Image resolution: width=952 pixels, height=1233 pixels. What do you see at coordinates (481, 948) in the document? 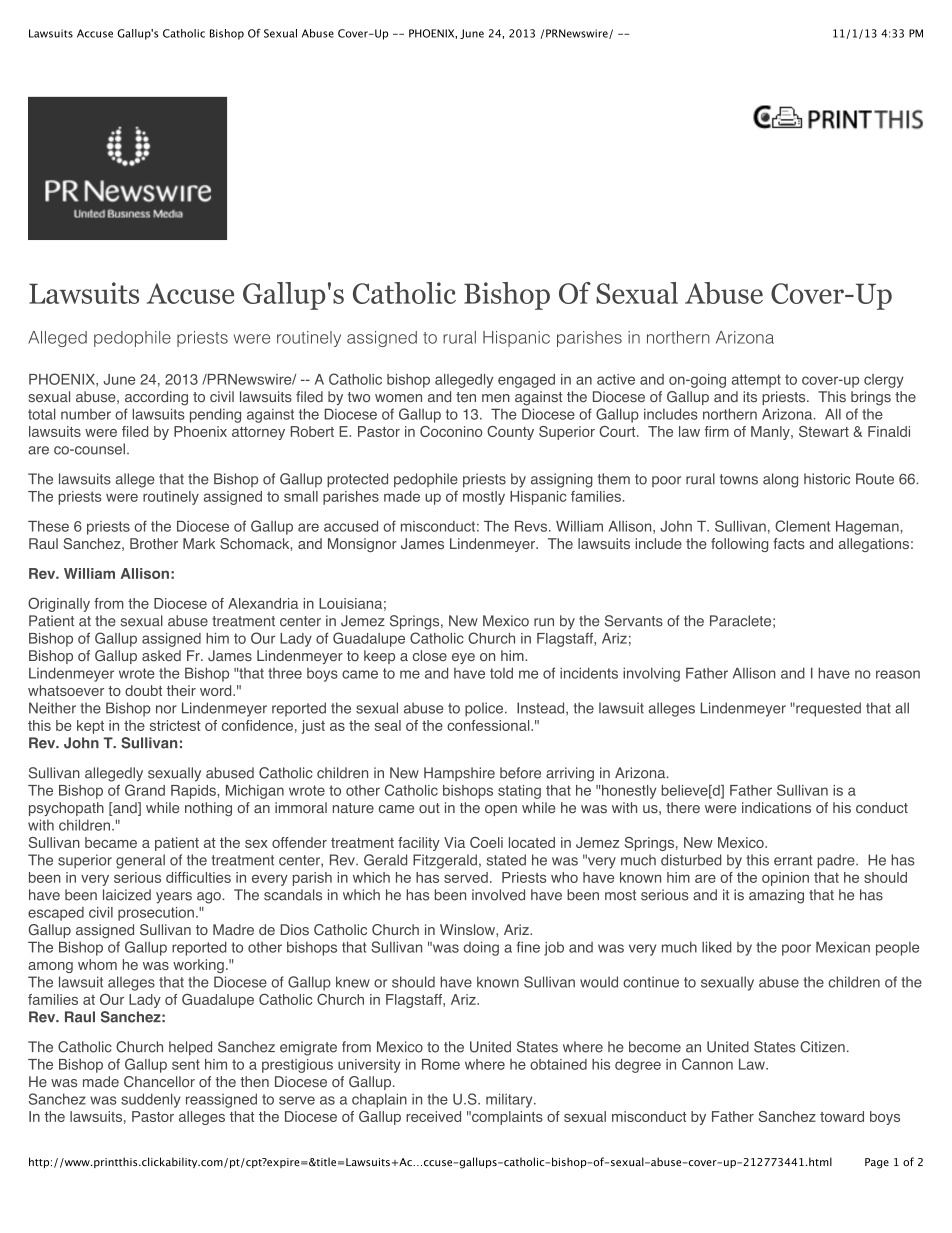
I see `doing` at bounding box center [481, 948].
